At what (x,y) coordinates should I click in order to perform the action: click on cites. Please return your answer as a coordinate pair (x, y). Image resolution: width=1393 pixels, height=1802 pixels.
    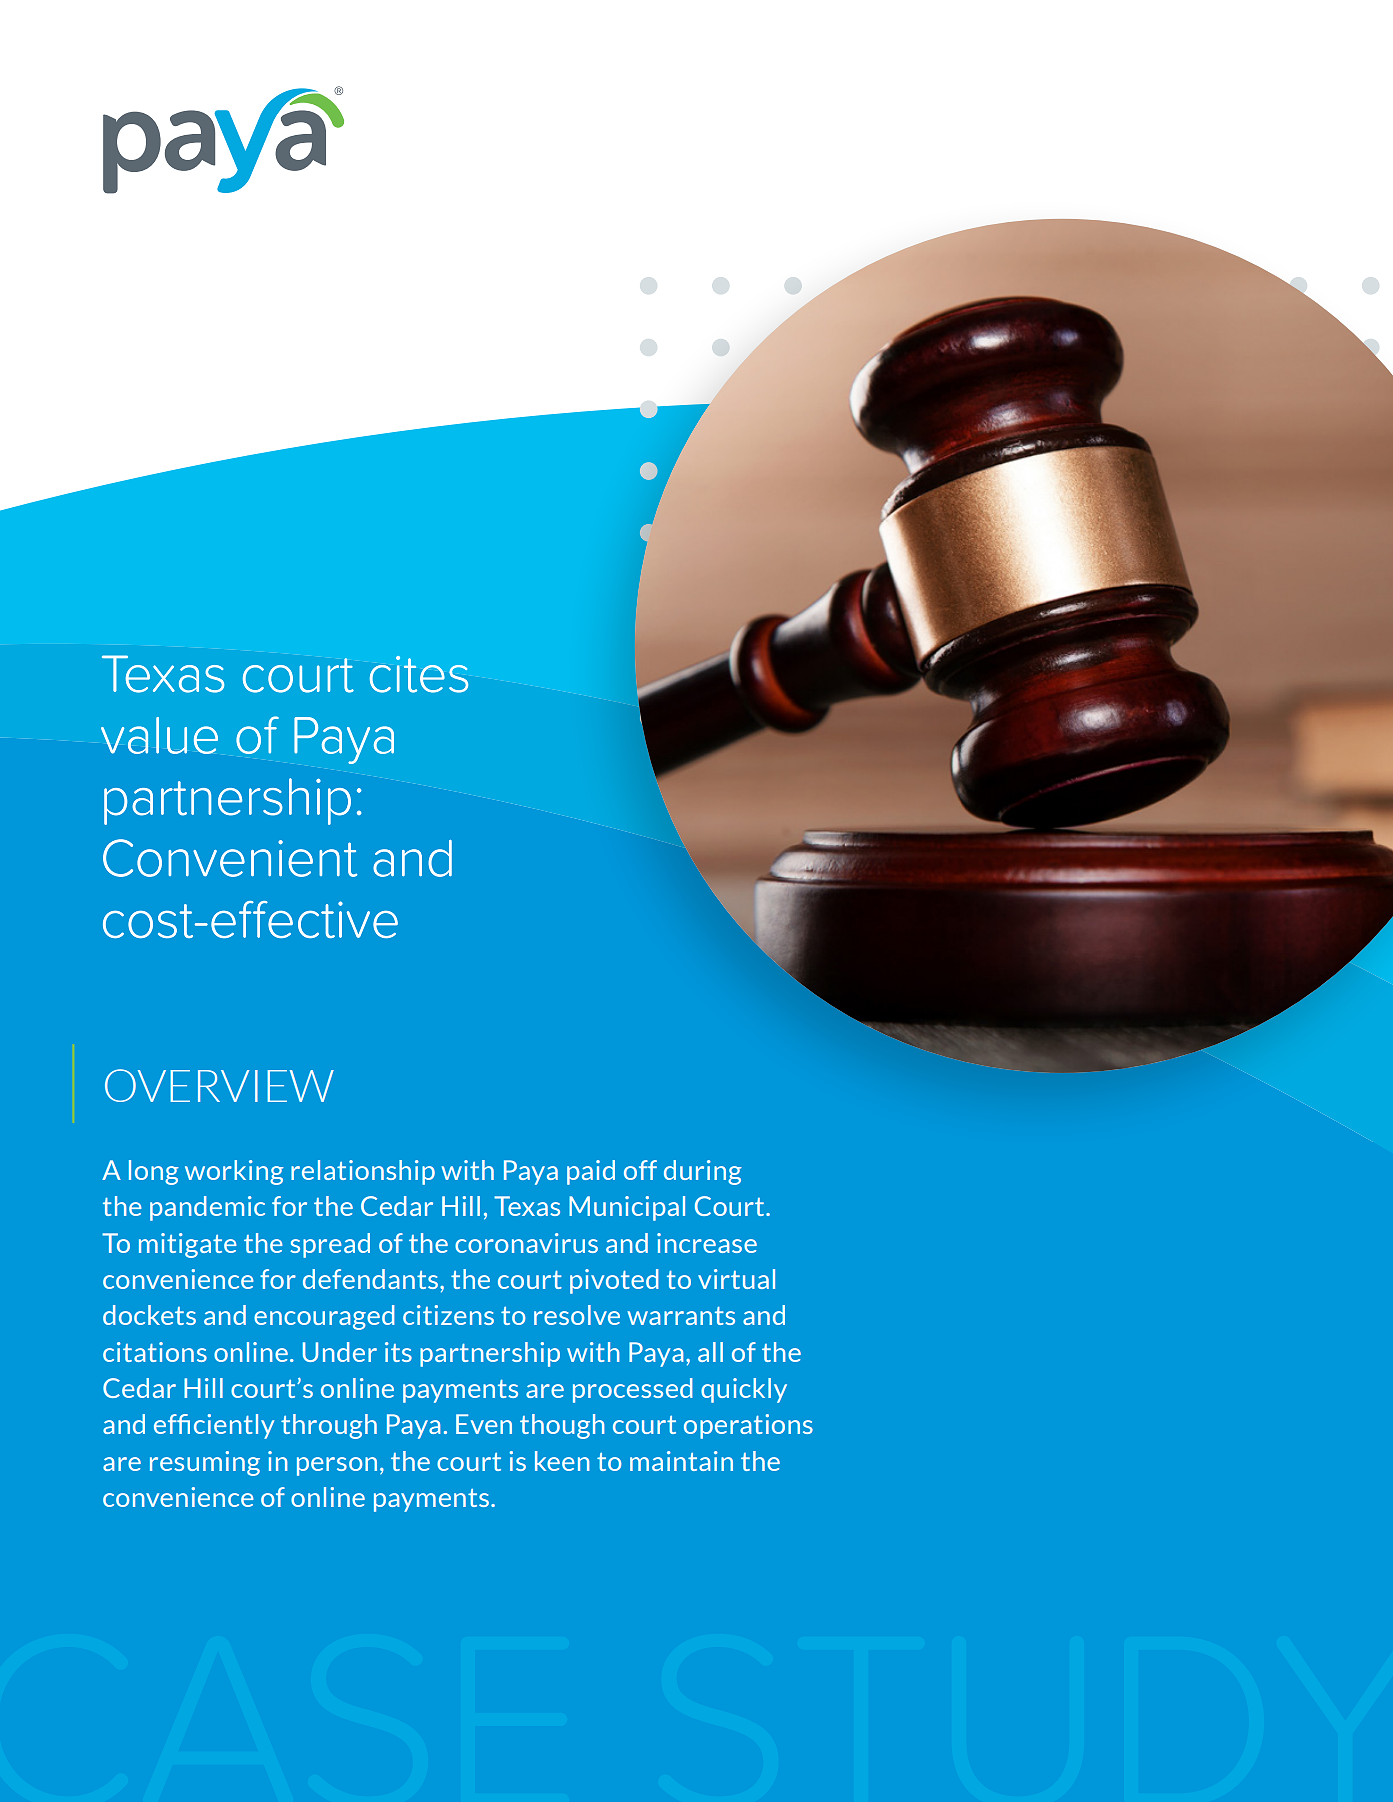
    Looking at the image, I should click on (419, 674).
